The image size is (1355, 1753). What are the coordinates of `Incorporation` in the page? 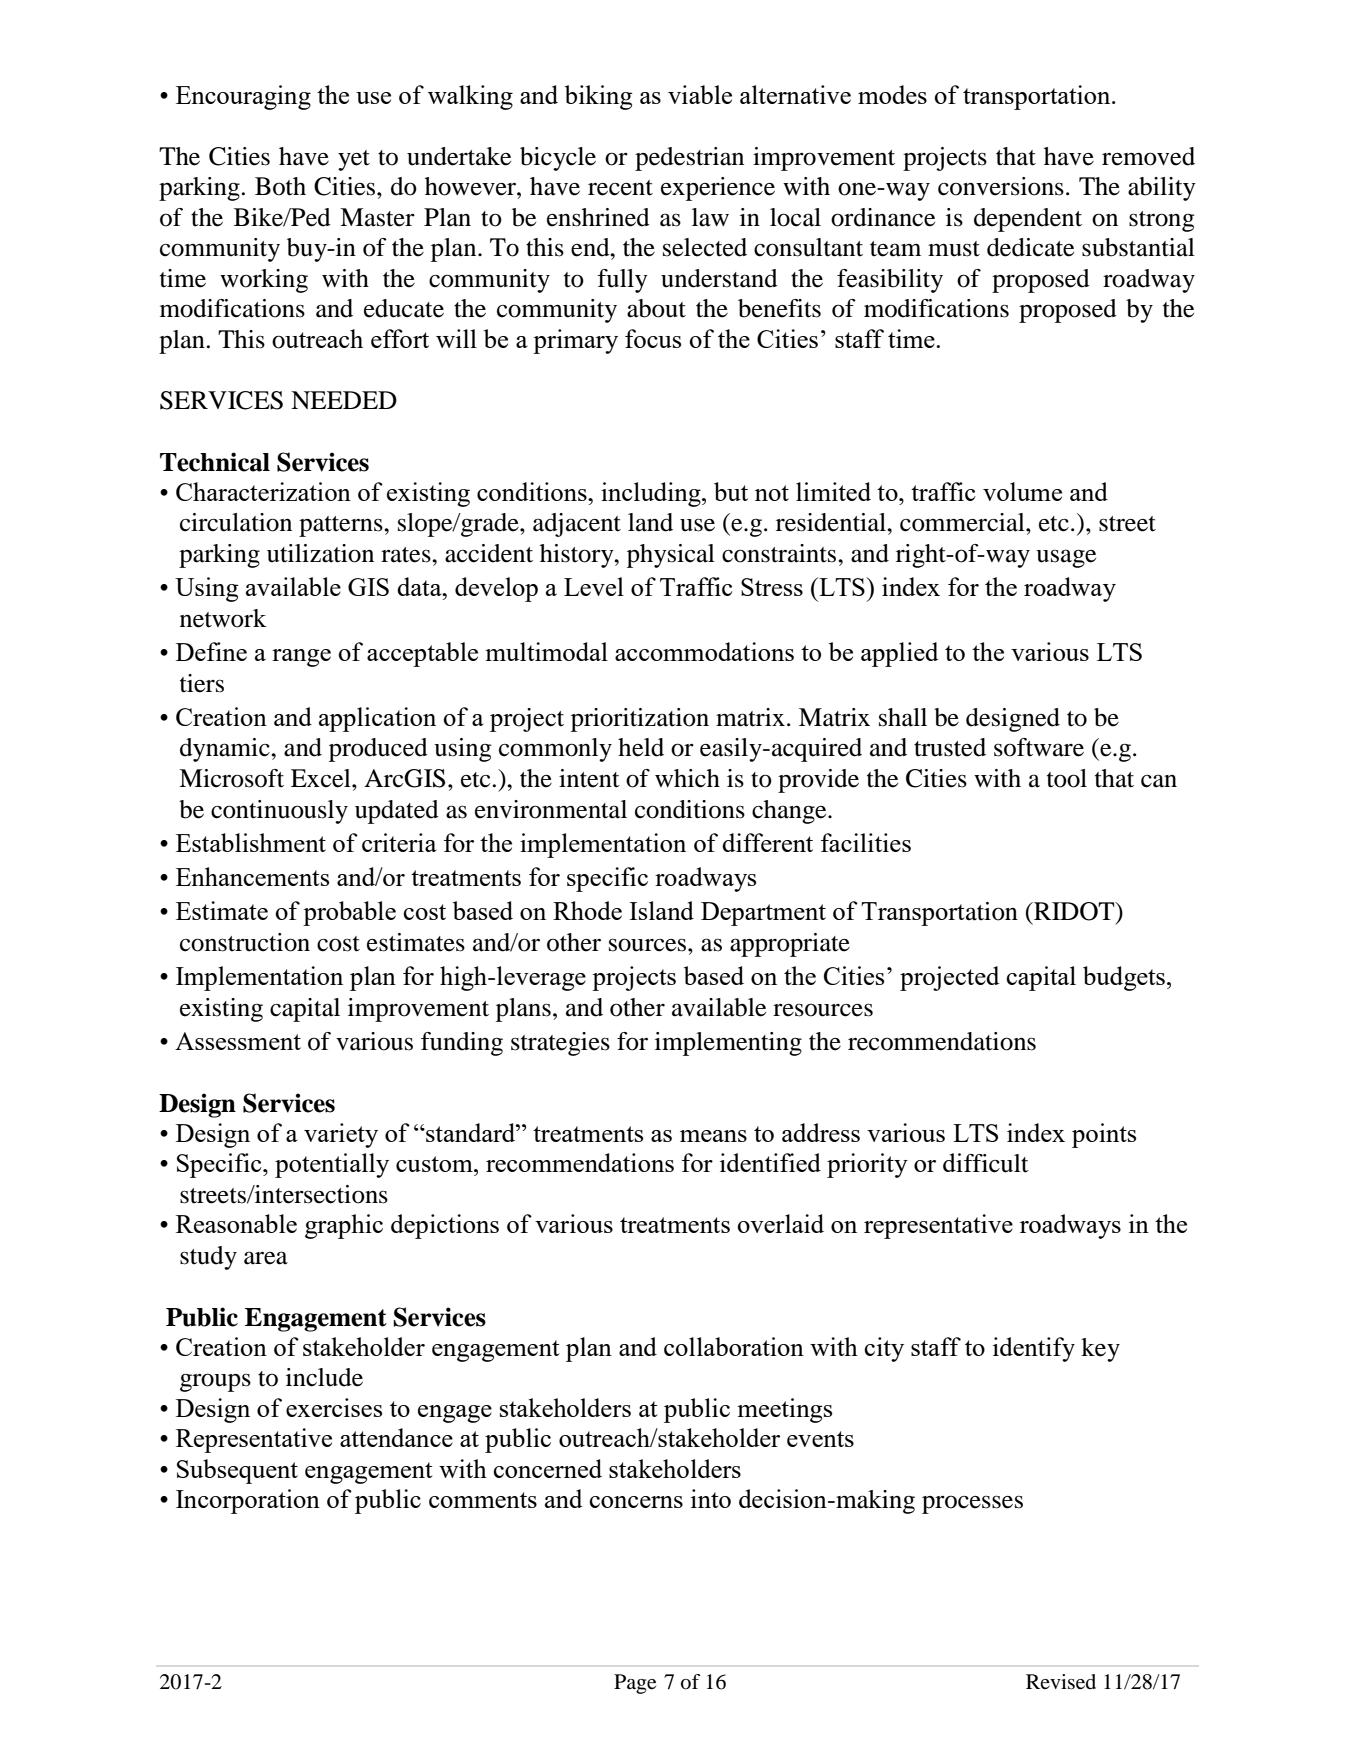 It's located at (248, 1501).
